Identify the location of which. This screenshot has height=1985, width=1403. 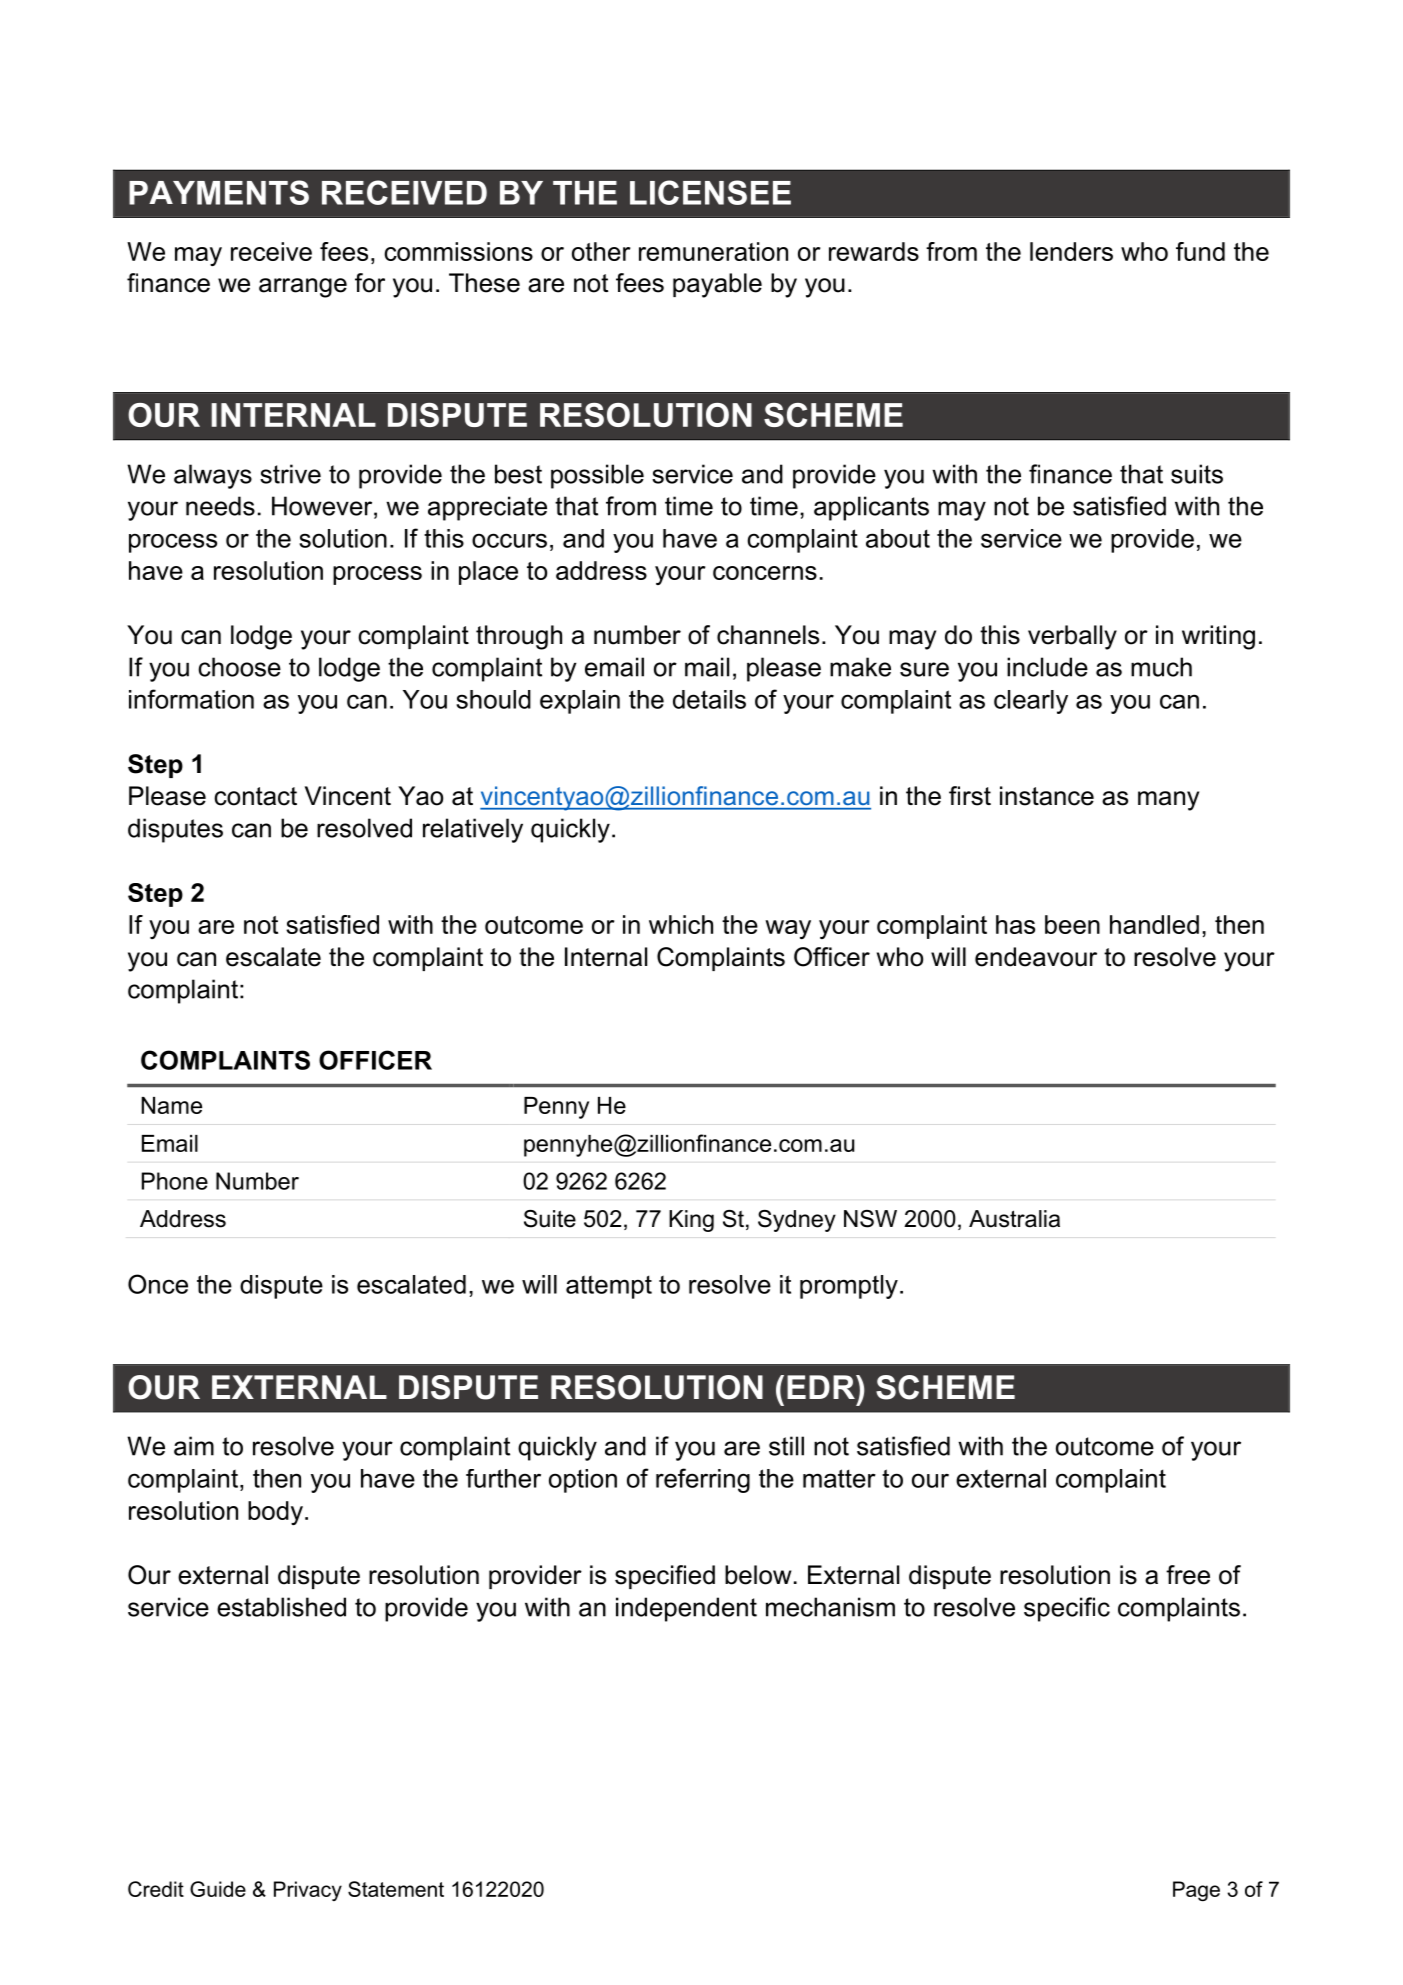
(681, 924).
